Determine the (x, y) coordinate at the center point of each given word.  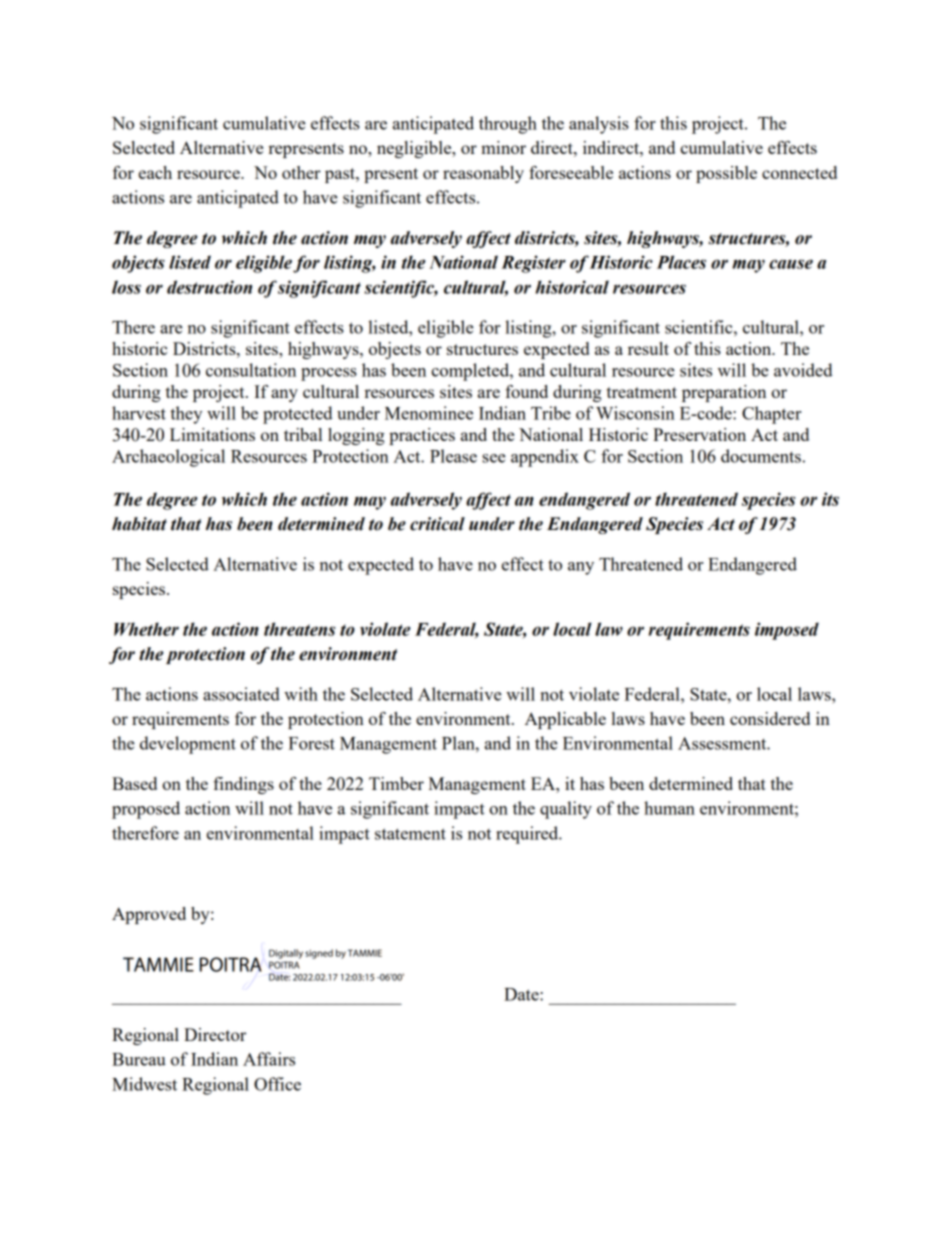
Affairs (269, 1059)
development (188, 745)
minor (503, 147)
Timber (396, 783)
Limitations (212, 434)
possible (726, 174)
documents (761, 456)
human (669, 808)
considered (770, 718)
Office (277, 1084)
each (155, 172)
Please (453, 456)
